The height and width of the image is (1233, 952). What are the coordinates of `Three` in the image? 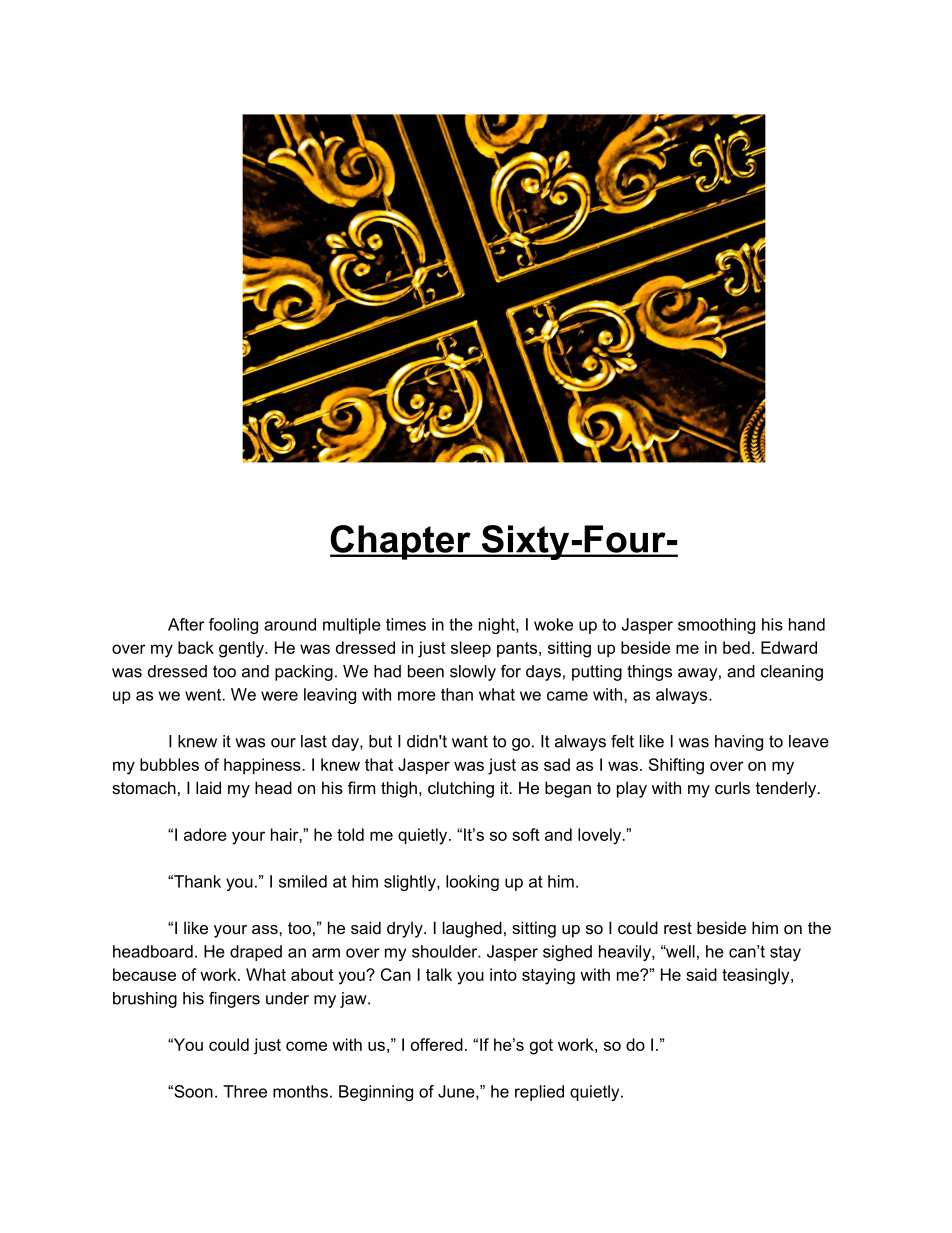 It's located at (245, 1091).
